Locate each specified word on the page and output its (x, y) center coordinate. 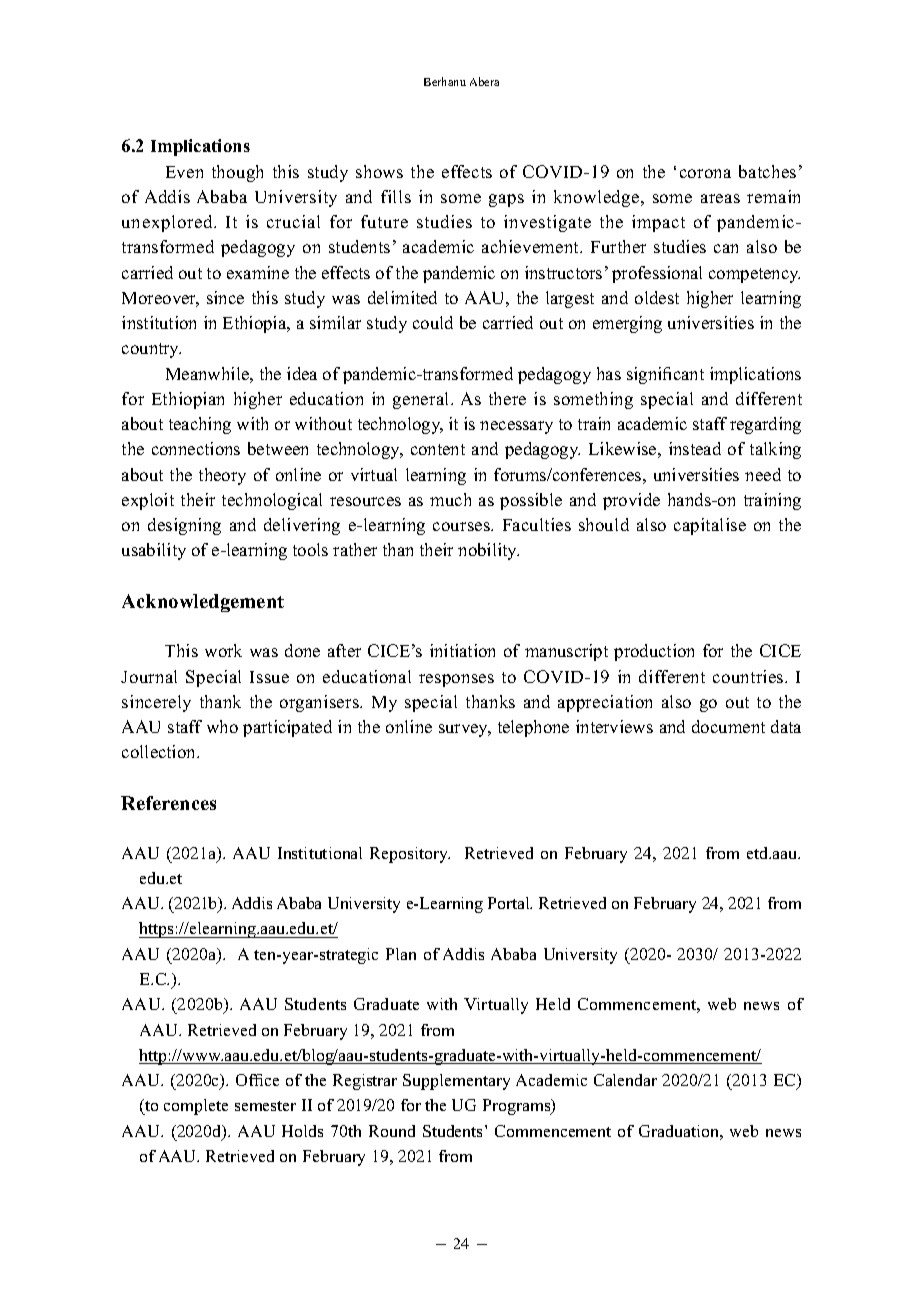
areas (720, 198)
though (237, 173)
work (223, 650)
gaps (506, 200)
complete (196, 1107)
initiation (462, 650)
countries (749, 676)
